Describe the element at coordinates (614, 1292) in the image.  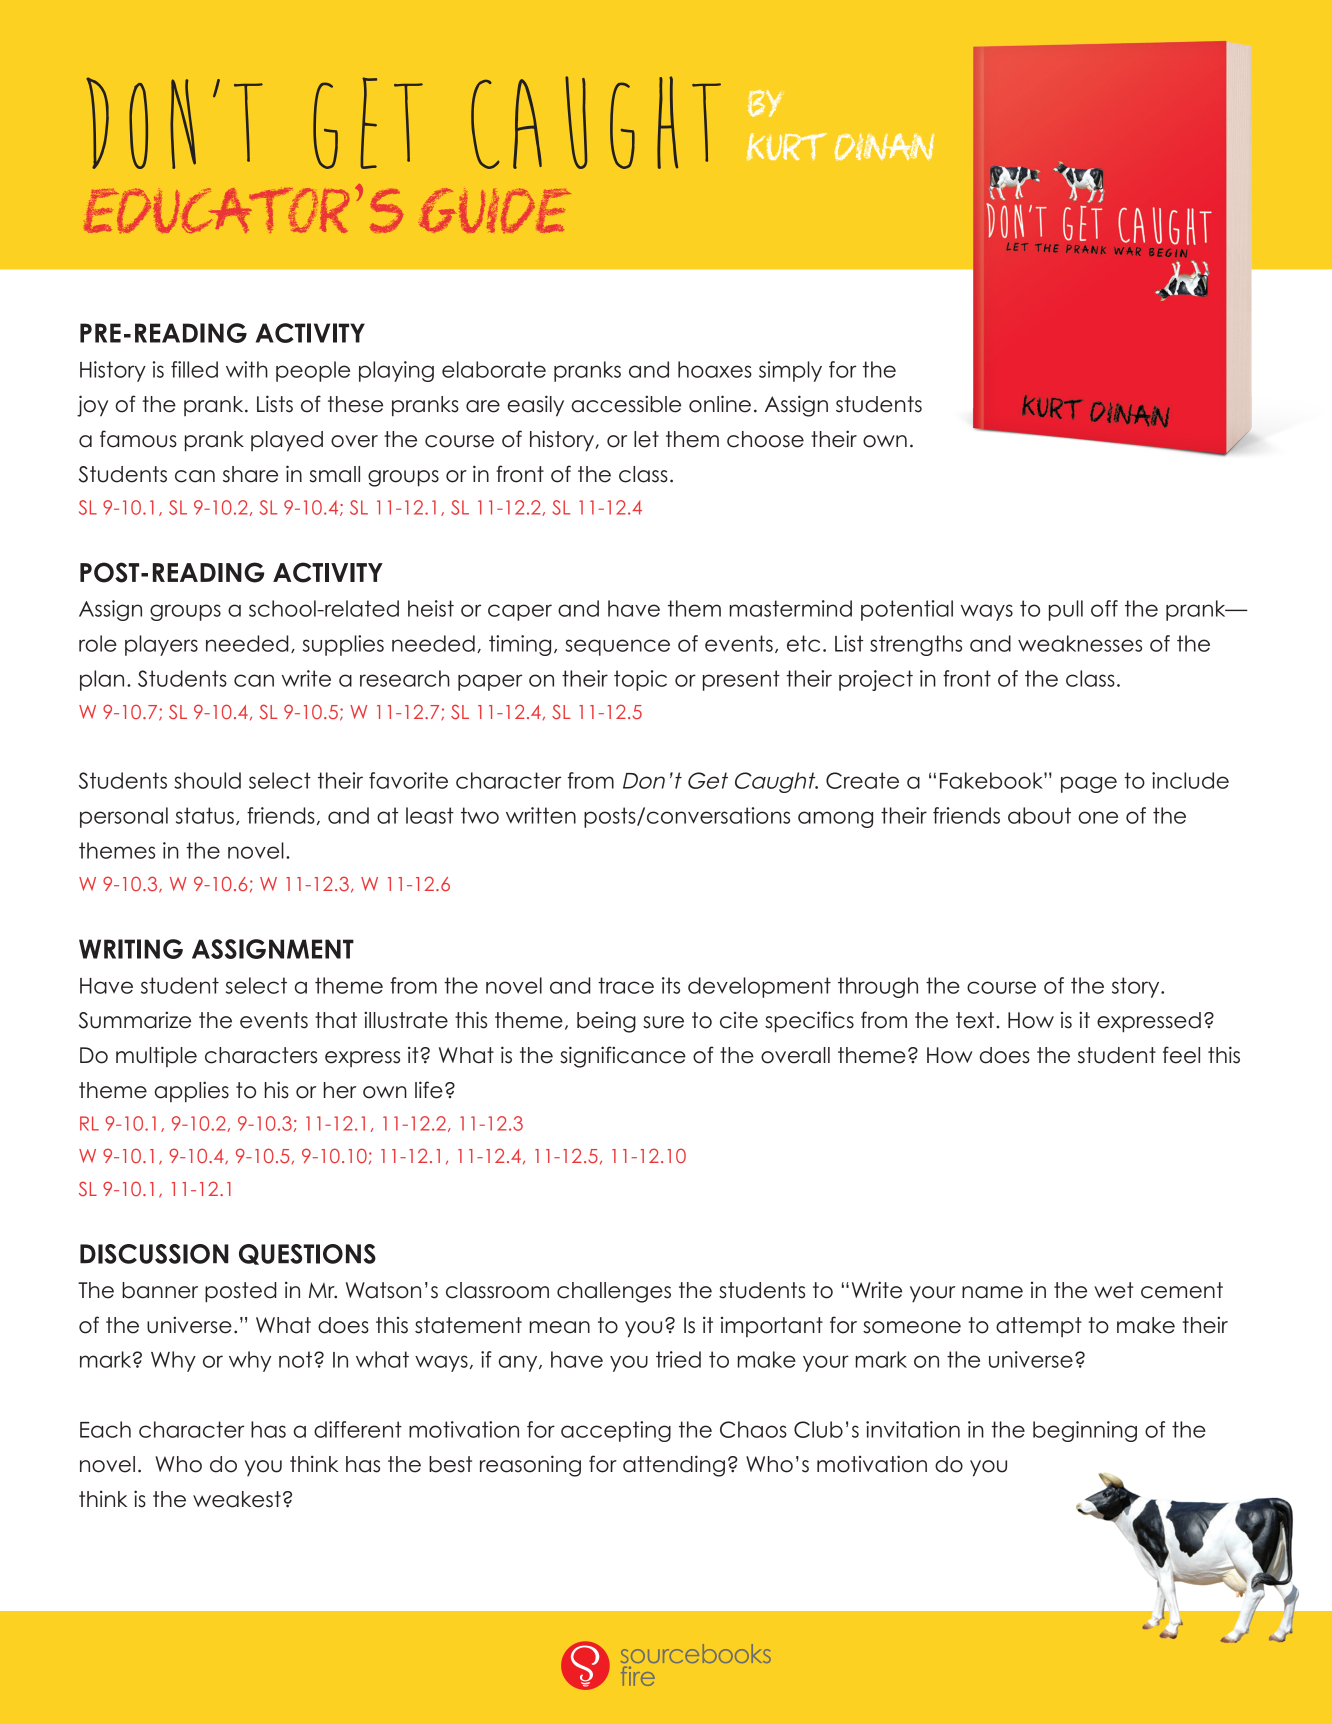
I see `challenges` at that location.
